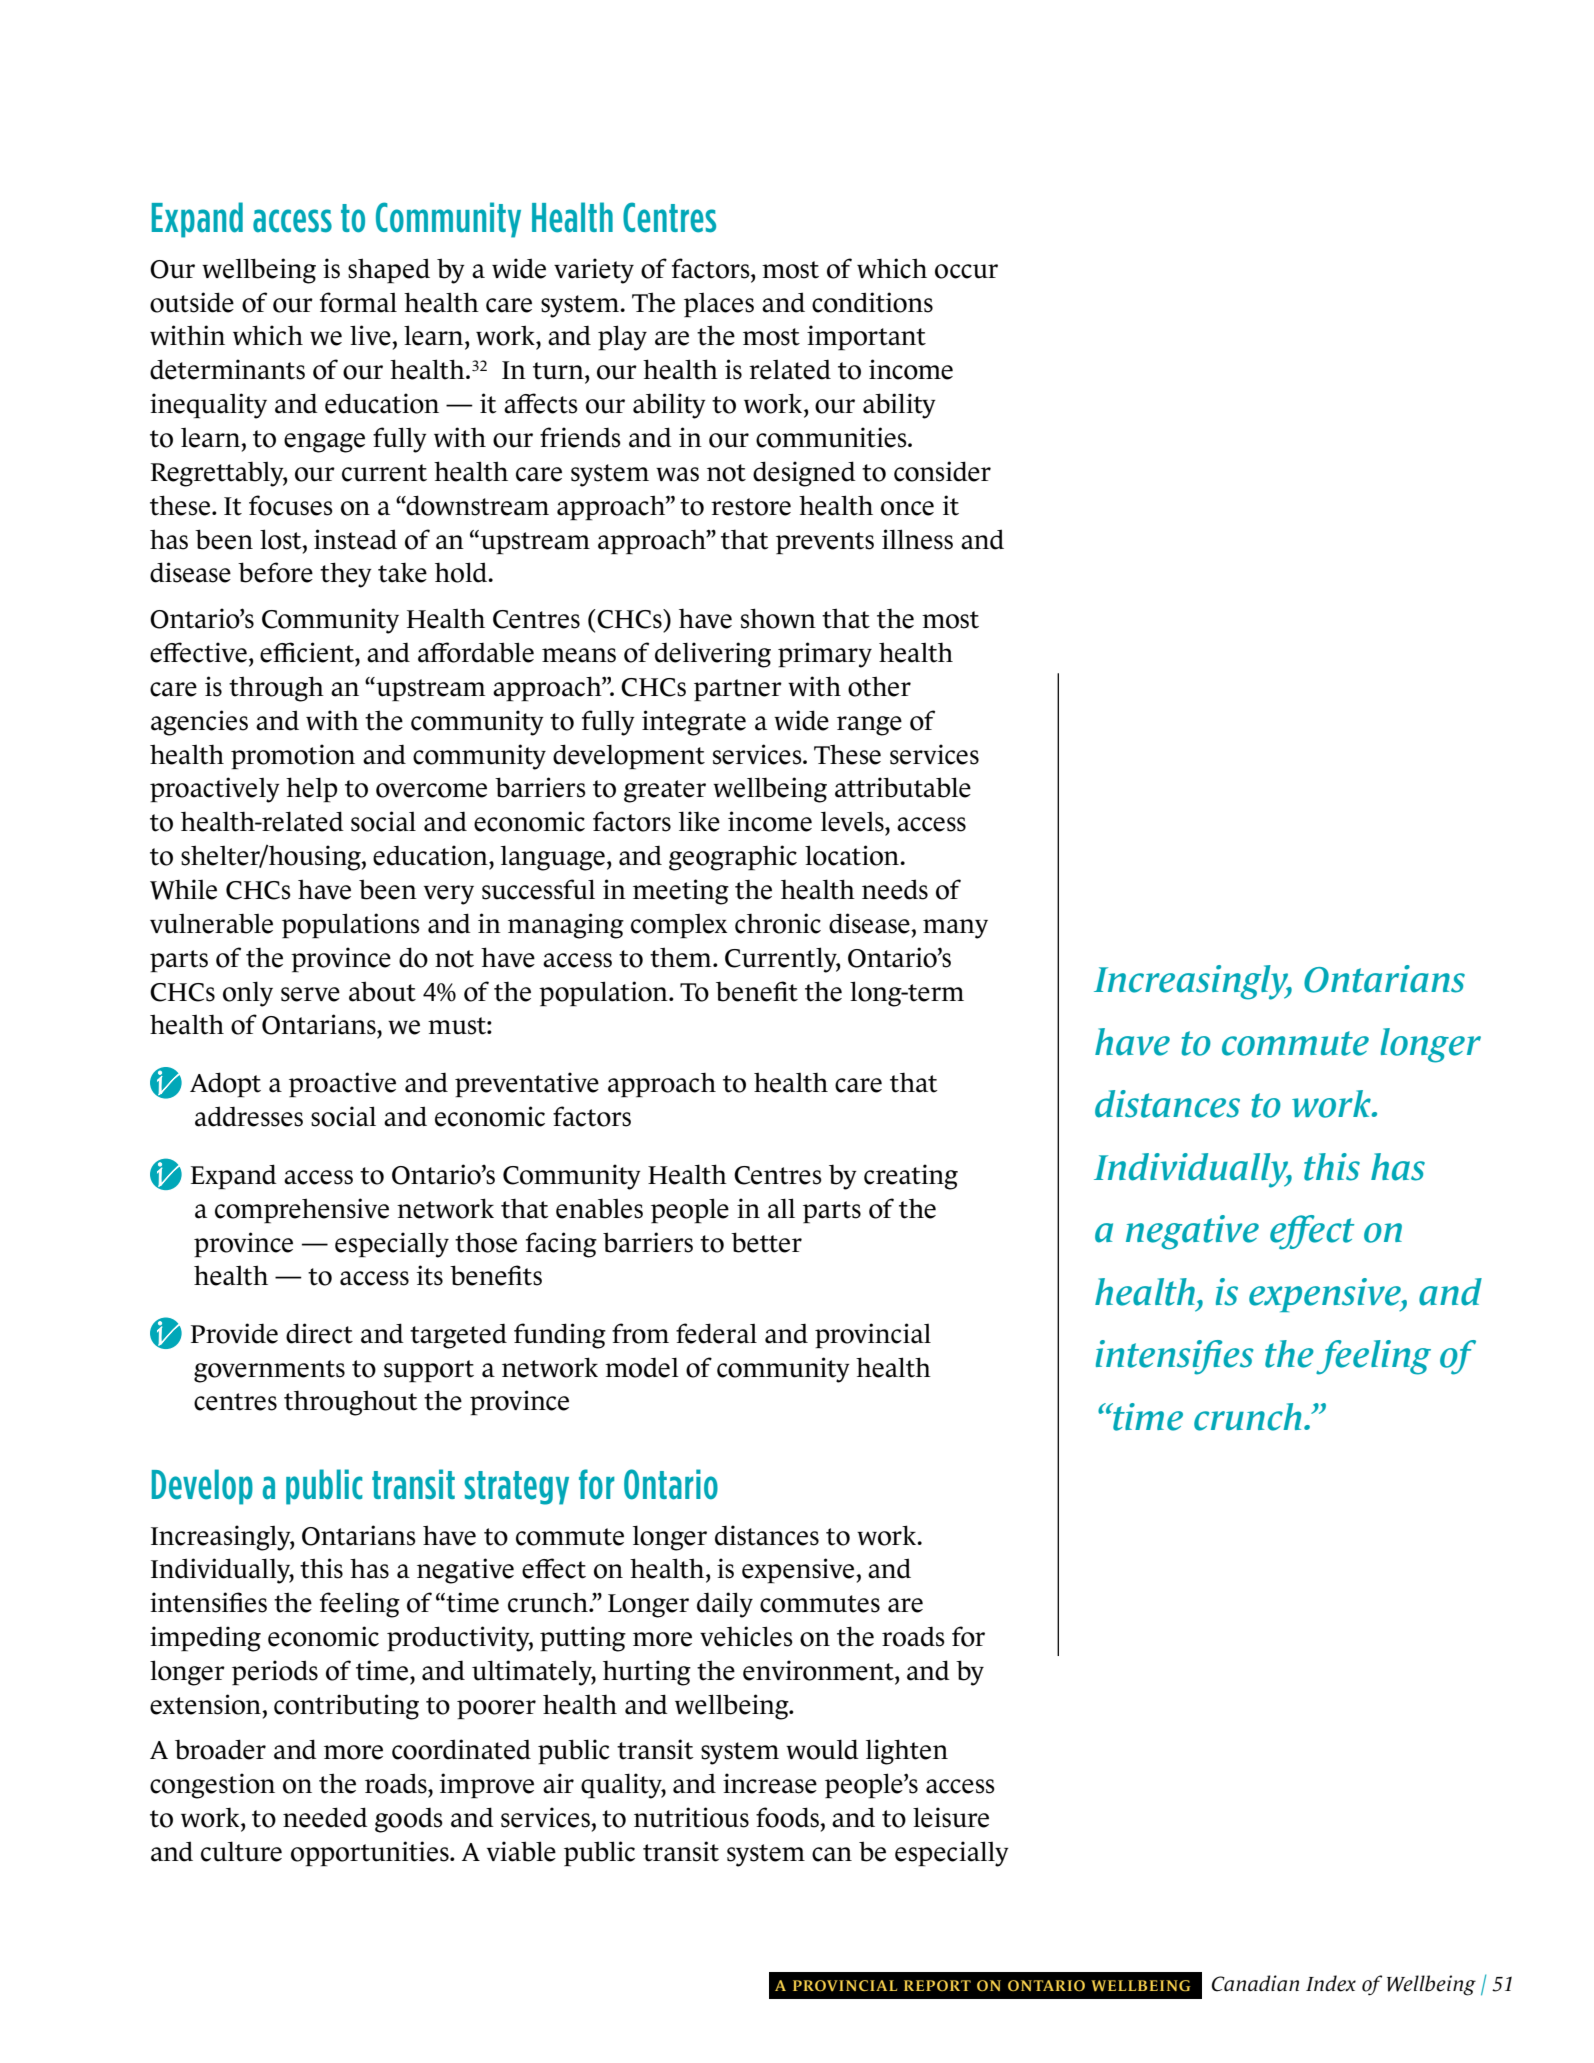 This document has width=1594, height=2063. I want to click on better, so click(766, 1242).
